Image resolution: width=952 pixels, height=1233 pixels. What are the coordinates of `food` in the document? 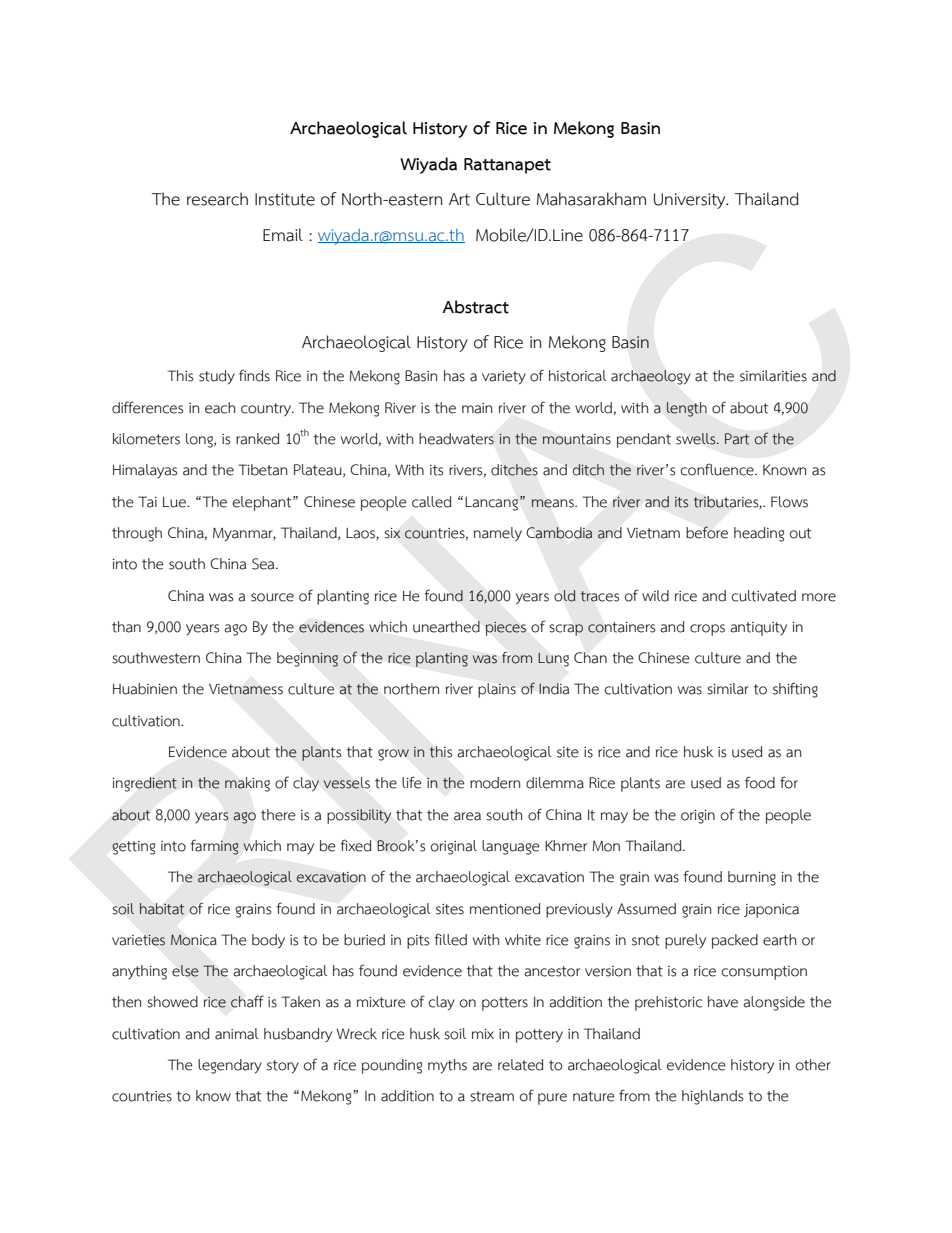 It's located at (760, 782).
